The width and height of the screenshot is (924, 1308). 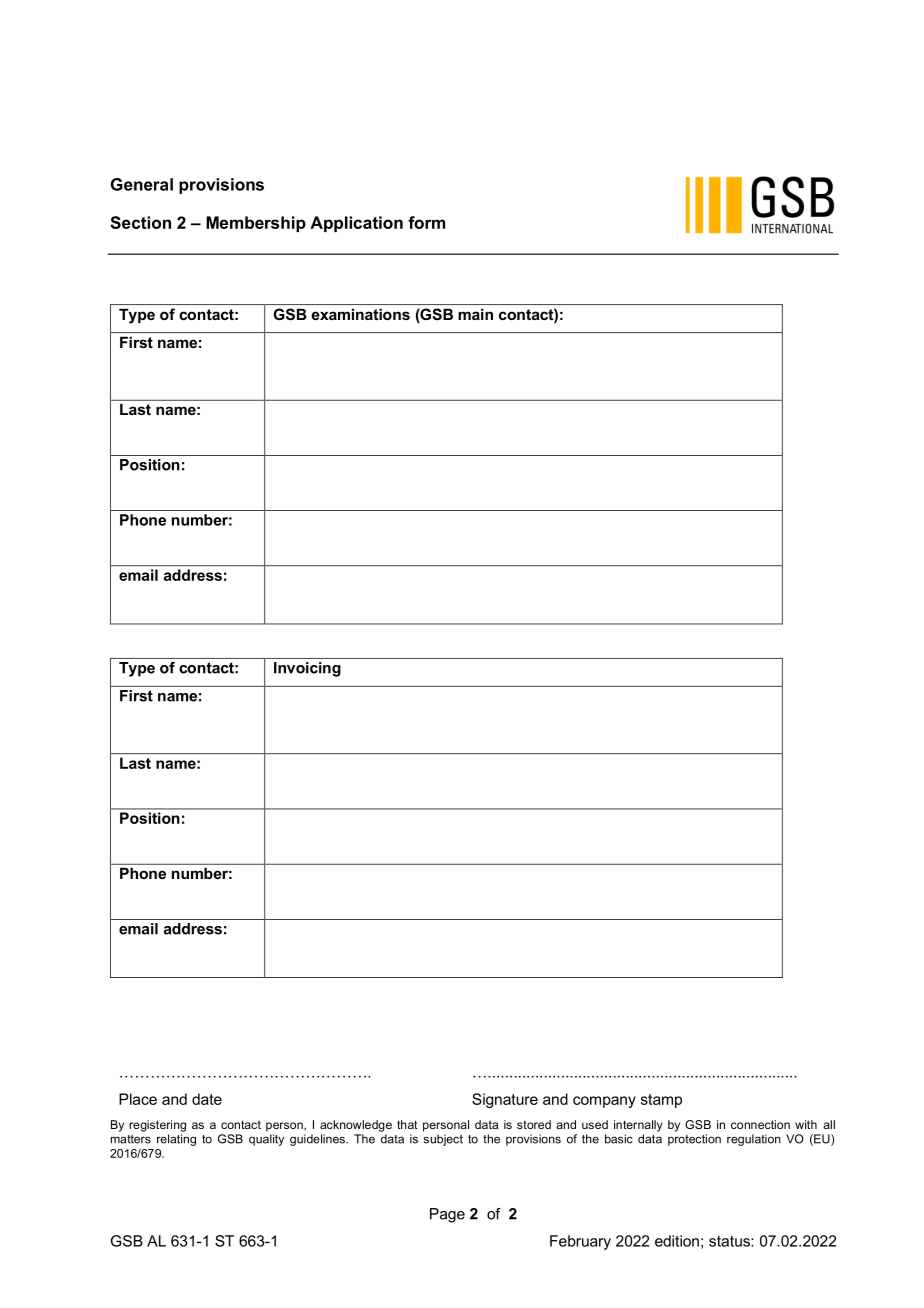 What do you see at coordinates (176, 1140) in the screenshot?
I see `relating` at bounding box center [176, 1140].
